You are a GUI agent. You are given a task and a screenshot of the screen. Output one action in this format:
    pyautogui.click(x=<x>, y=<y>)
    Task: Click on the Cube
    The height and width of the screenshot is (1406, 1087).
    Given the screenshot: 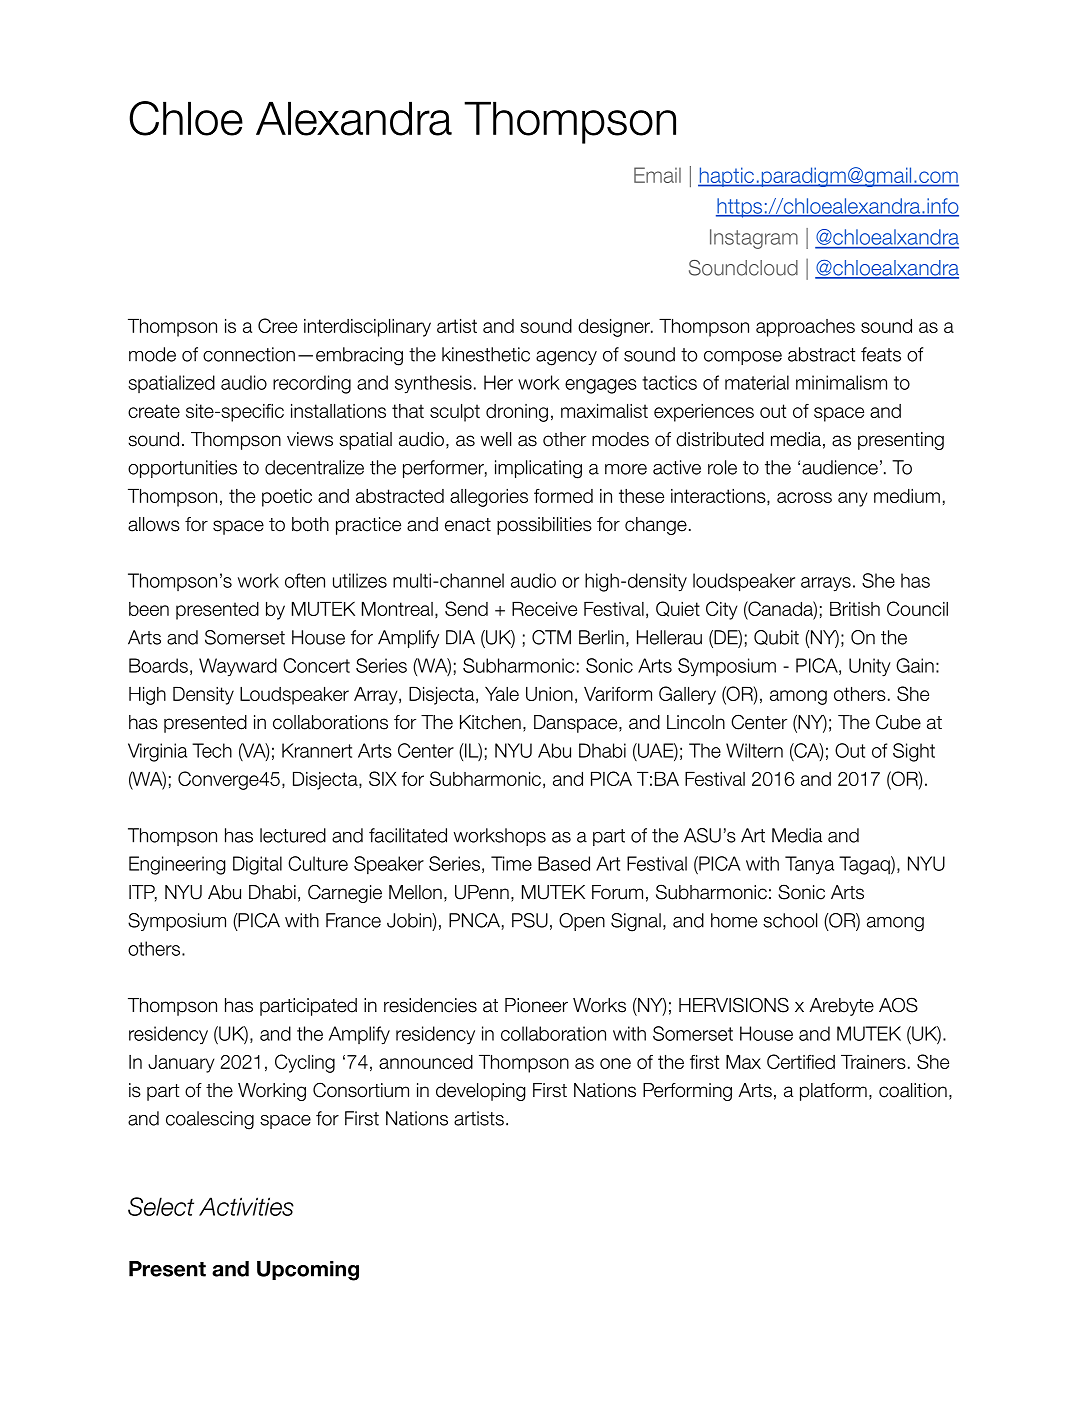 What is the action you would take?
    pyautogui.click(x=898, y=722)
